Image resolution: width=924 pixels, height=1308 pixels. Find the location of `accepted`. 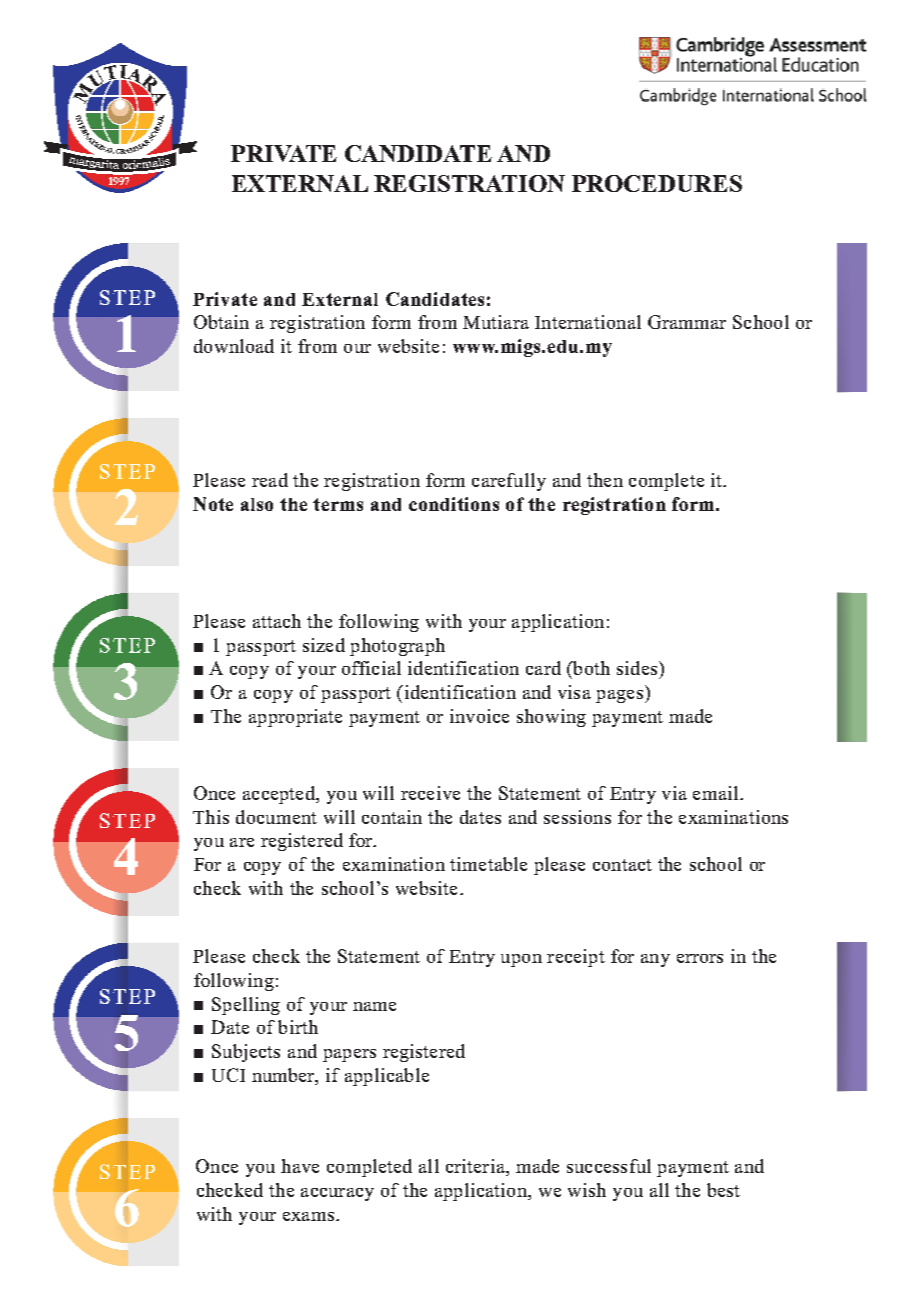

accepted is located at coordinates (280, 795).
